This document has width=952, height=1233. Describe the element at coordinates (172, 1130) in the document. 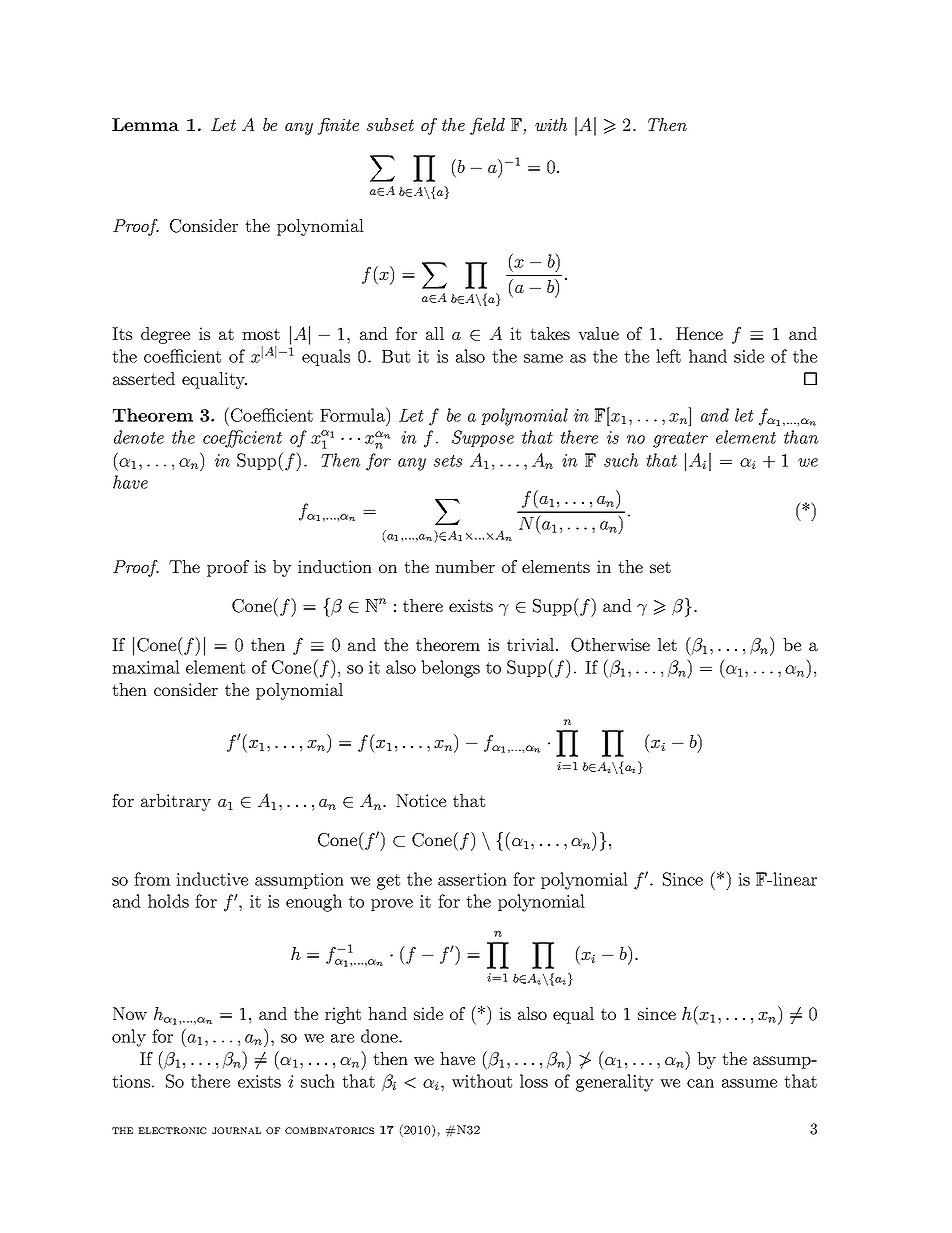

I see `electronic` at that location.
